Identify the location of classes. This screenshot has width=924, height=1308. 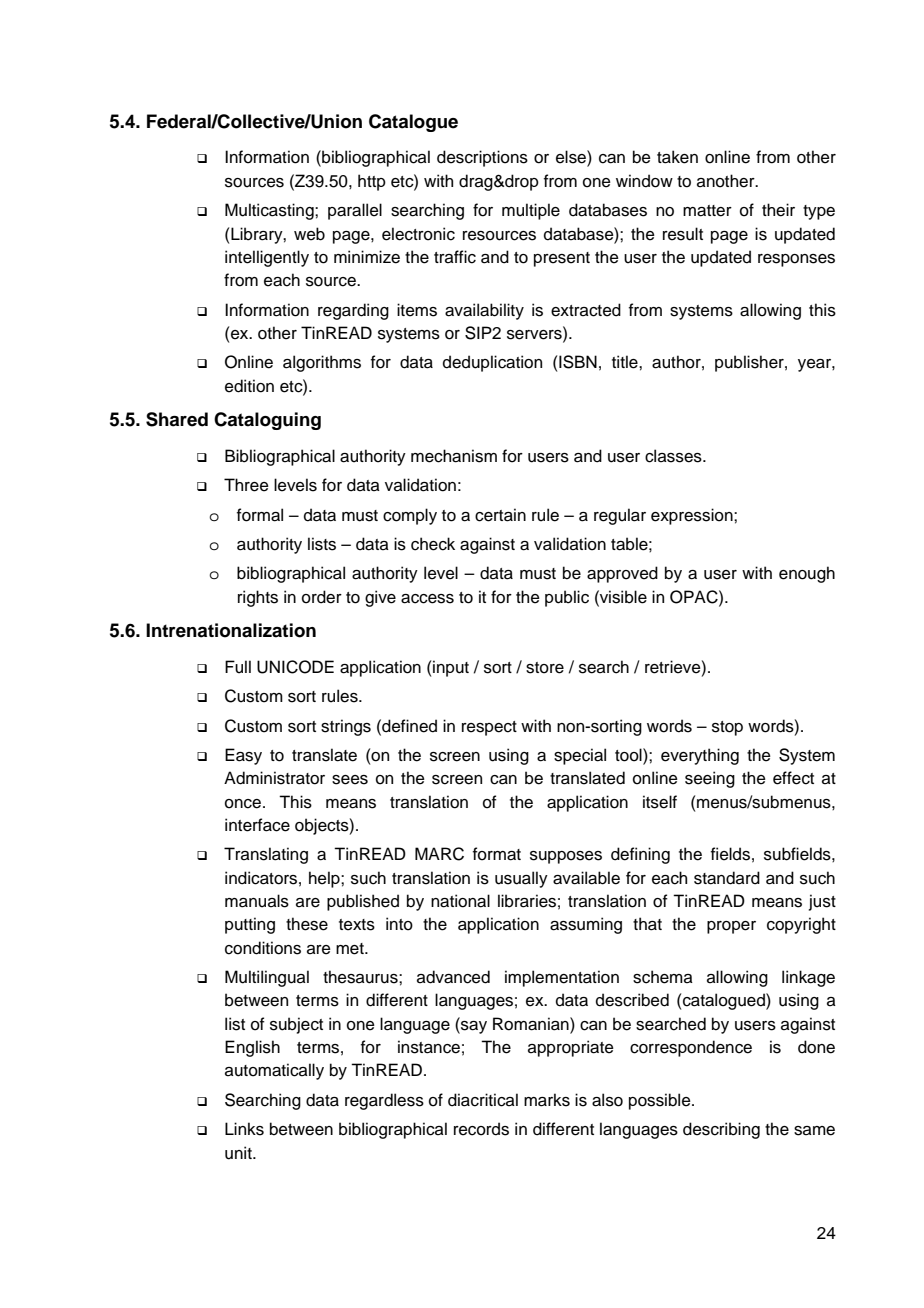
(674, 456).
